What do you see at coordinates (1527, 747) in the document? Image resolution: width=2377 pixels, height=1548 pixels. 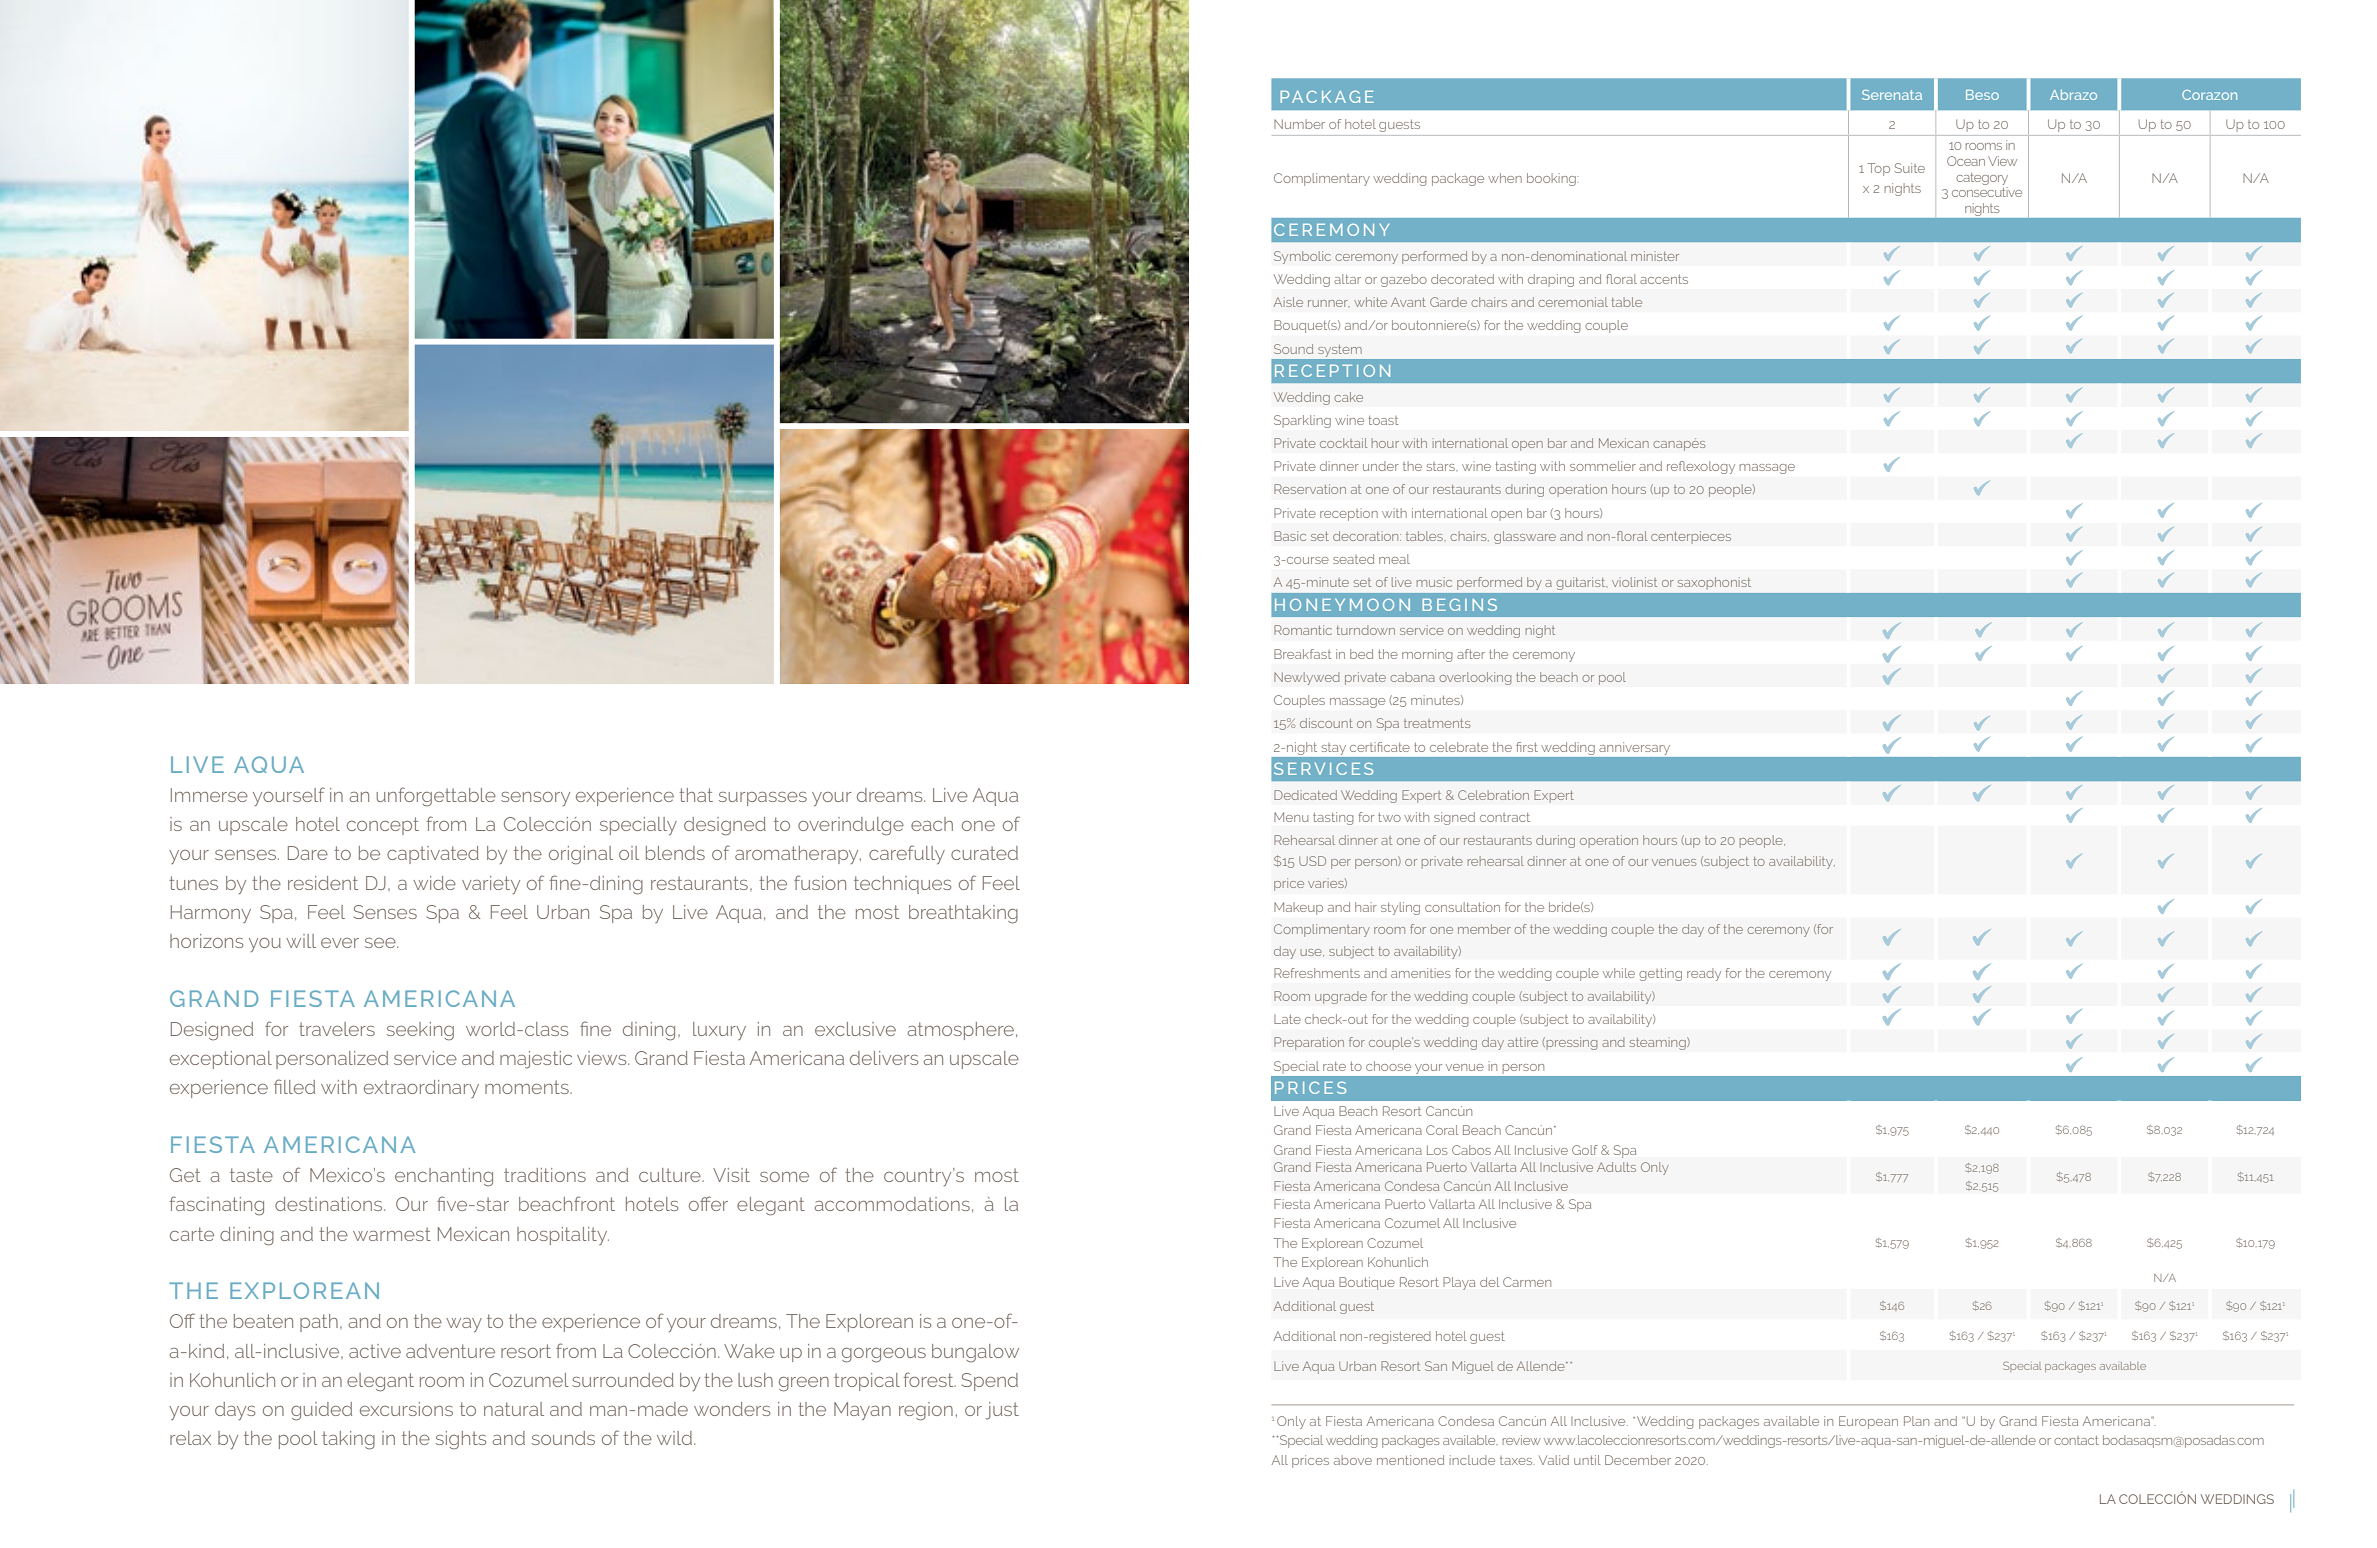 I see `first` at bounding box center [1527, 747].
